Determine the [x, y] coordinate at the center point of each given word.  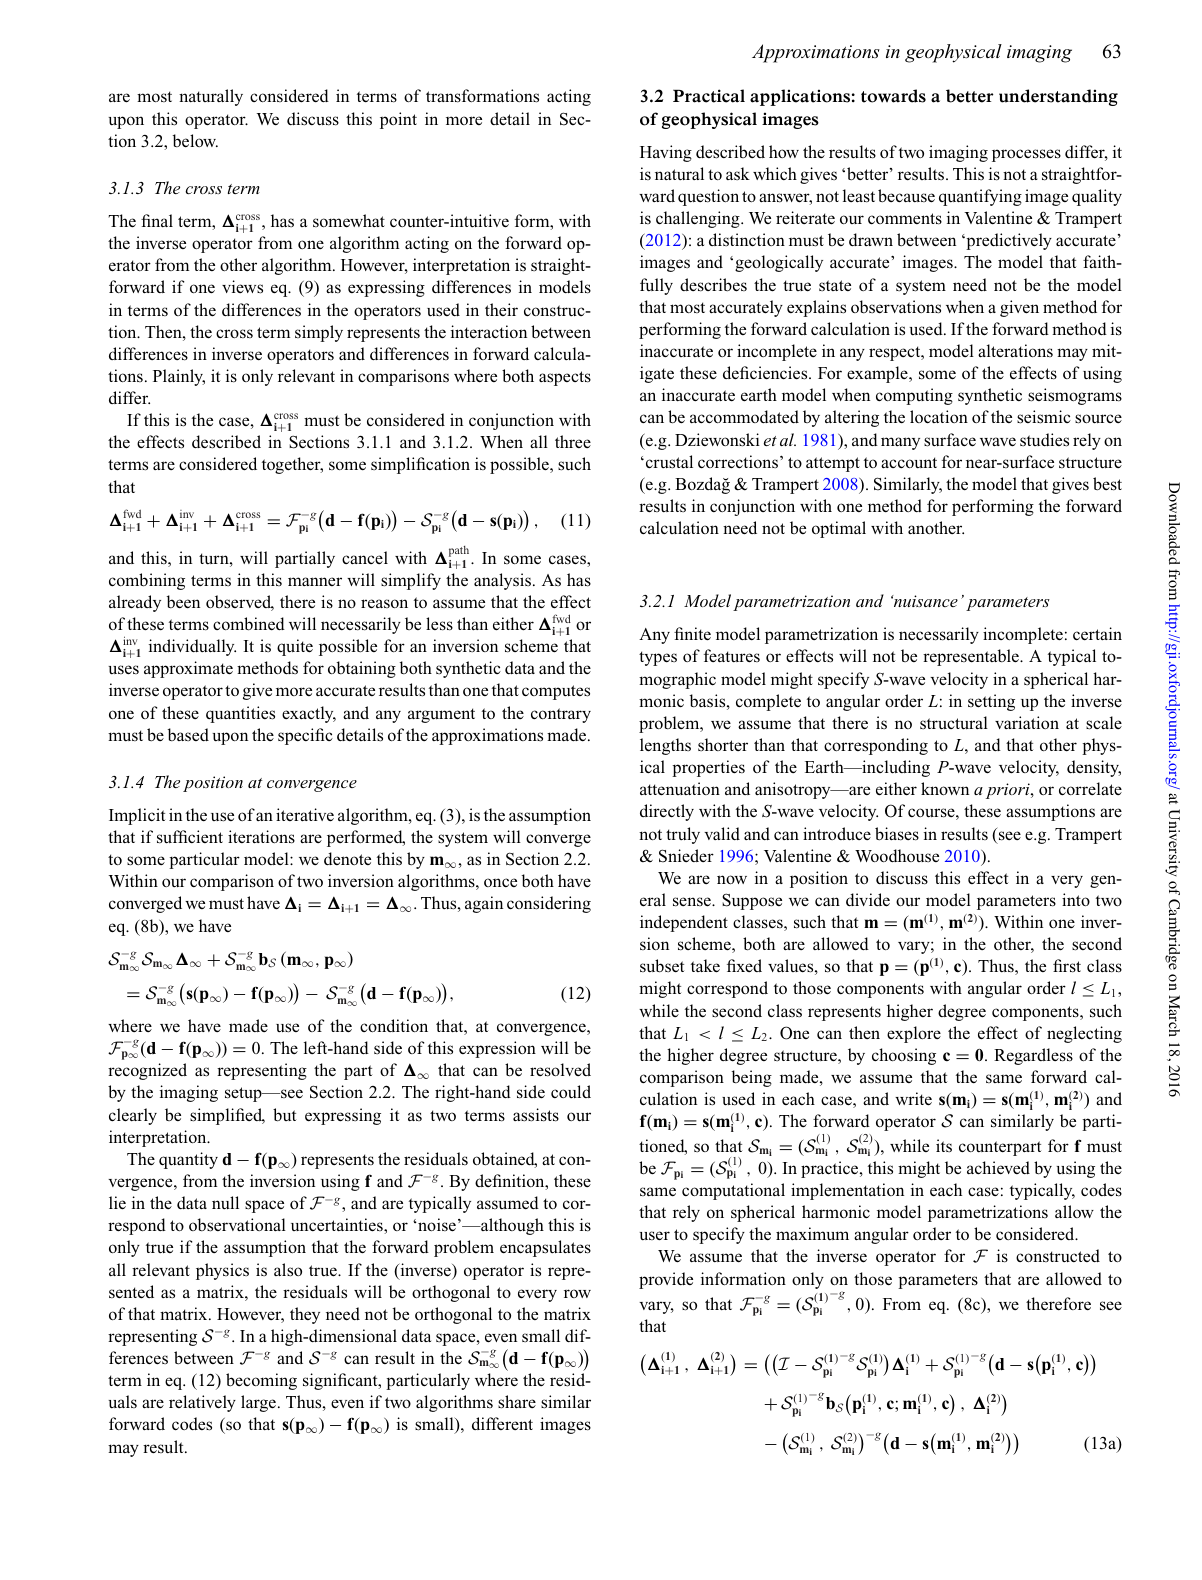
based [188, 734]
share [517, 1402]
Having [666, 153]
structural [954, 723]
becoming [261, 1381]
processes [1026, 155]
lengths [665, 746]
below [195, 141]
